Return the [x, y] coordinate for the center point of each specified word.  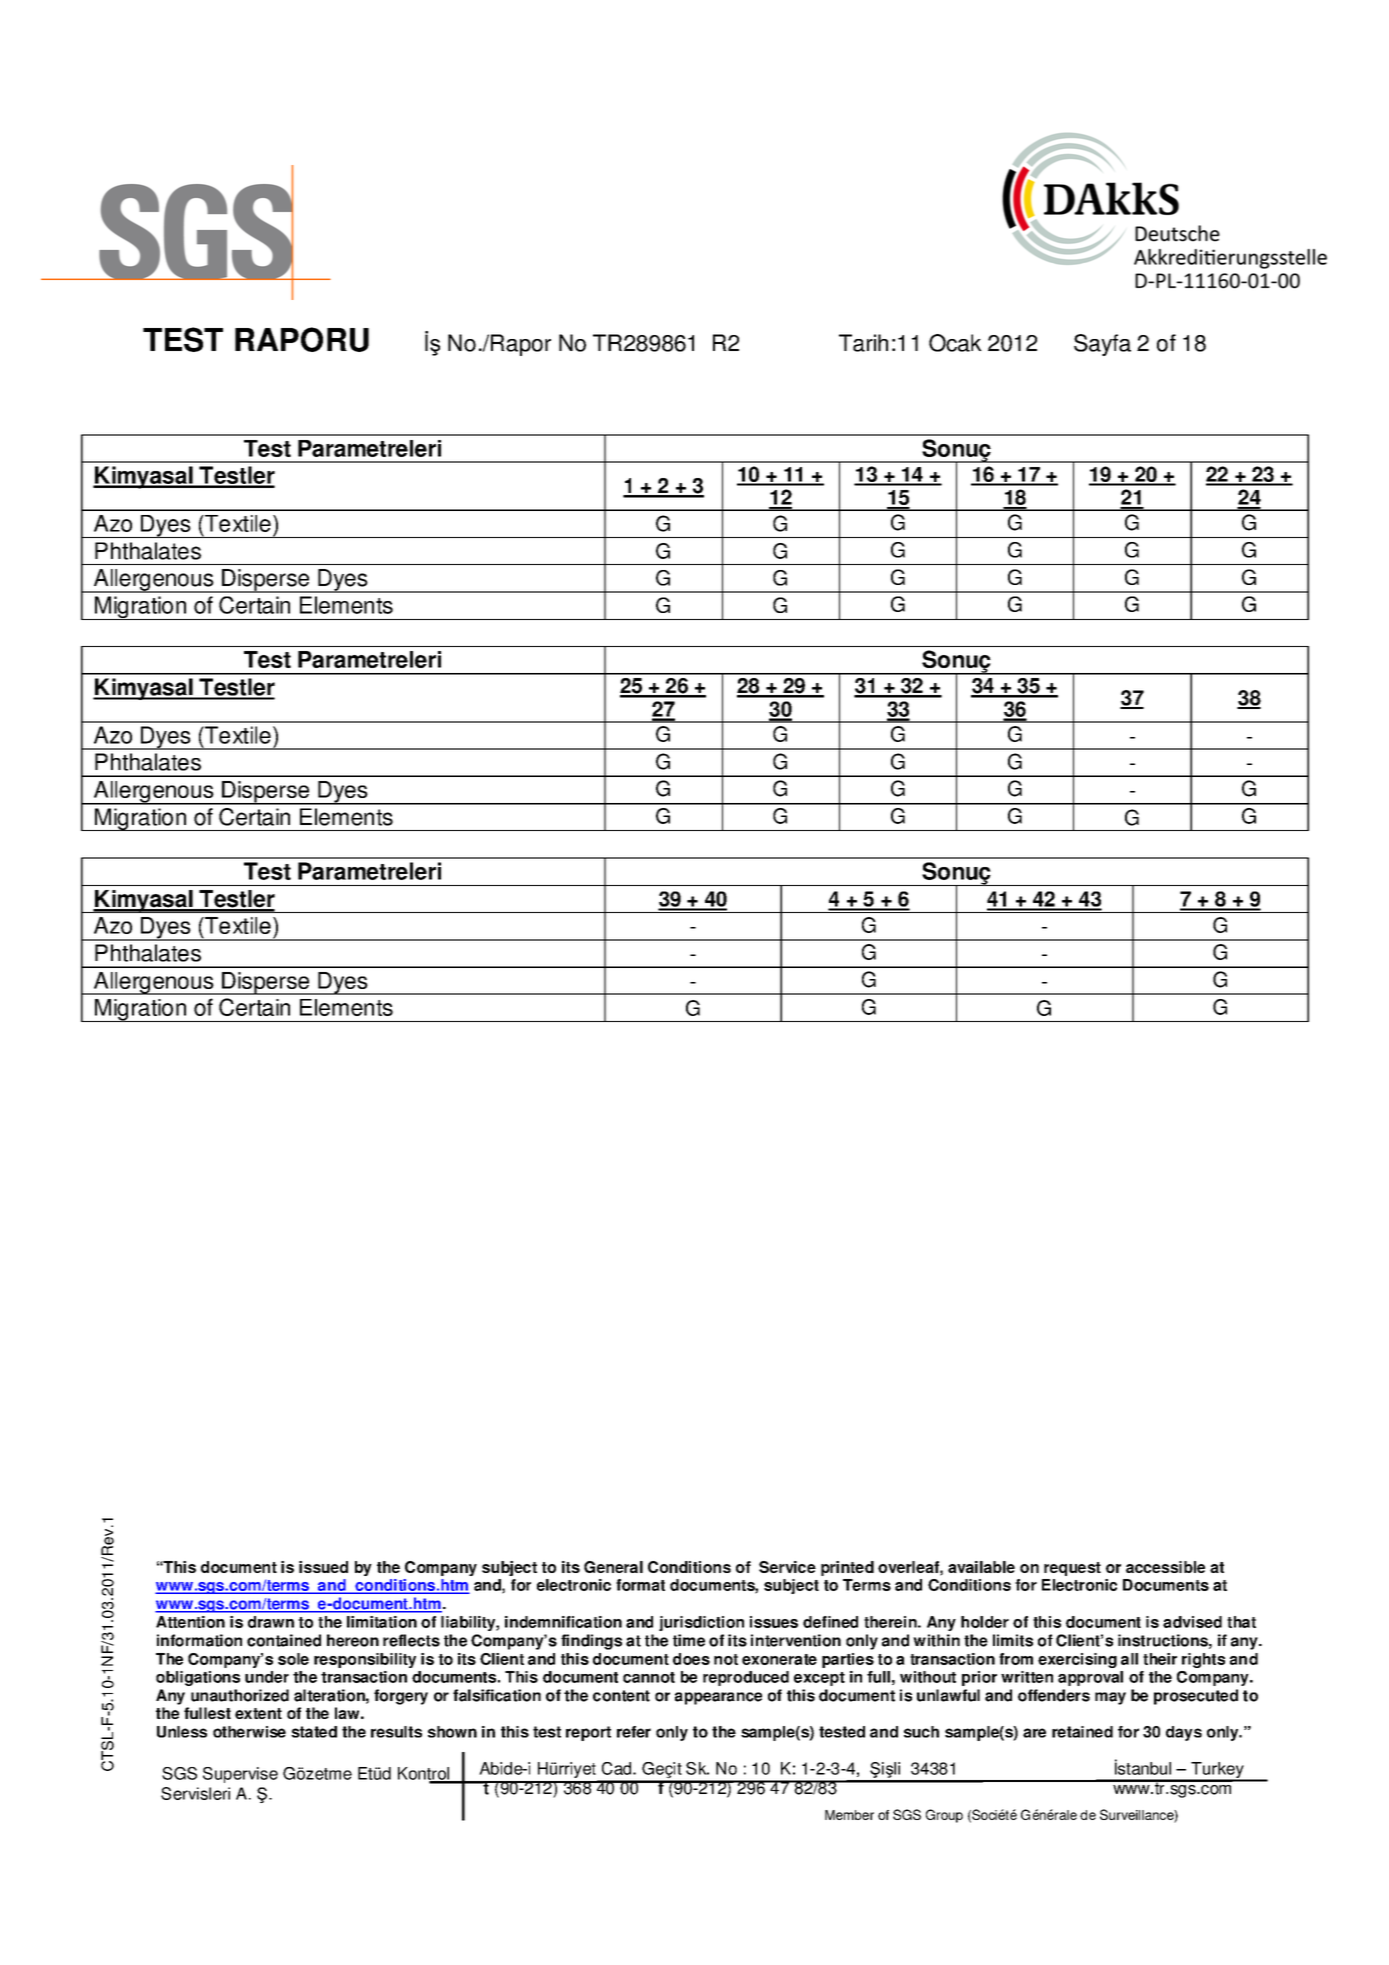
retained [1082, 1732]
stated [314, 1732]
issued [323, 1567]
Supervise [240, 1775]
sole [293, 1659]
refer [634, 1732]
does [691, 1659]
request [1072, 1569]
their [1160, 1659]
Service [787, 1567]
